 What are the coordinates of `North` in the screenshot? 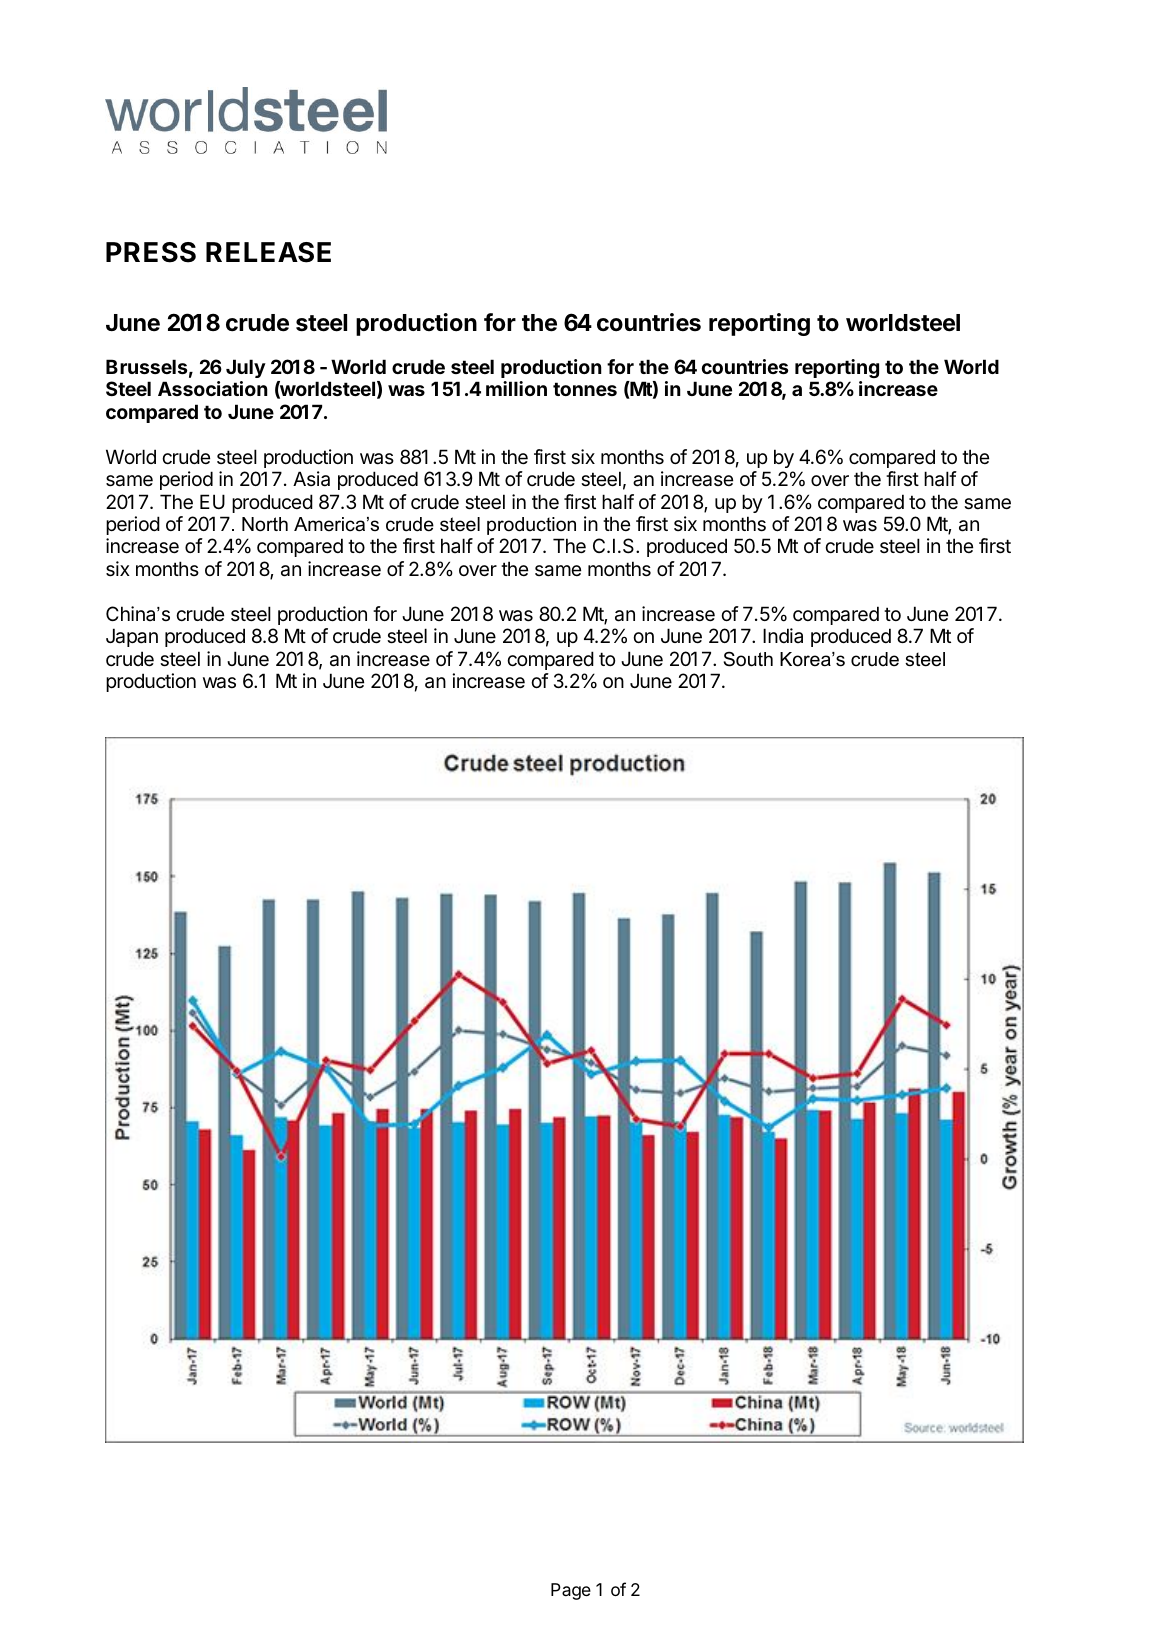 It's located at (265, 524).
